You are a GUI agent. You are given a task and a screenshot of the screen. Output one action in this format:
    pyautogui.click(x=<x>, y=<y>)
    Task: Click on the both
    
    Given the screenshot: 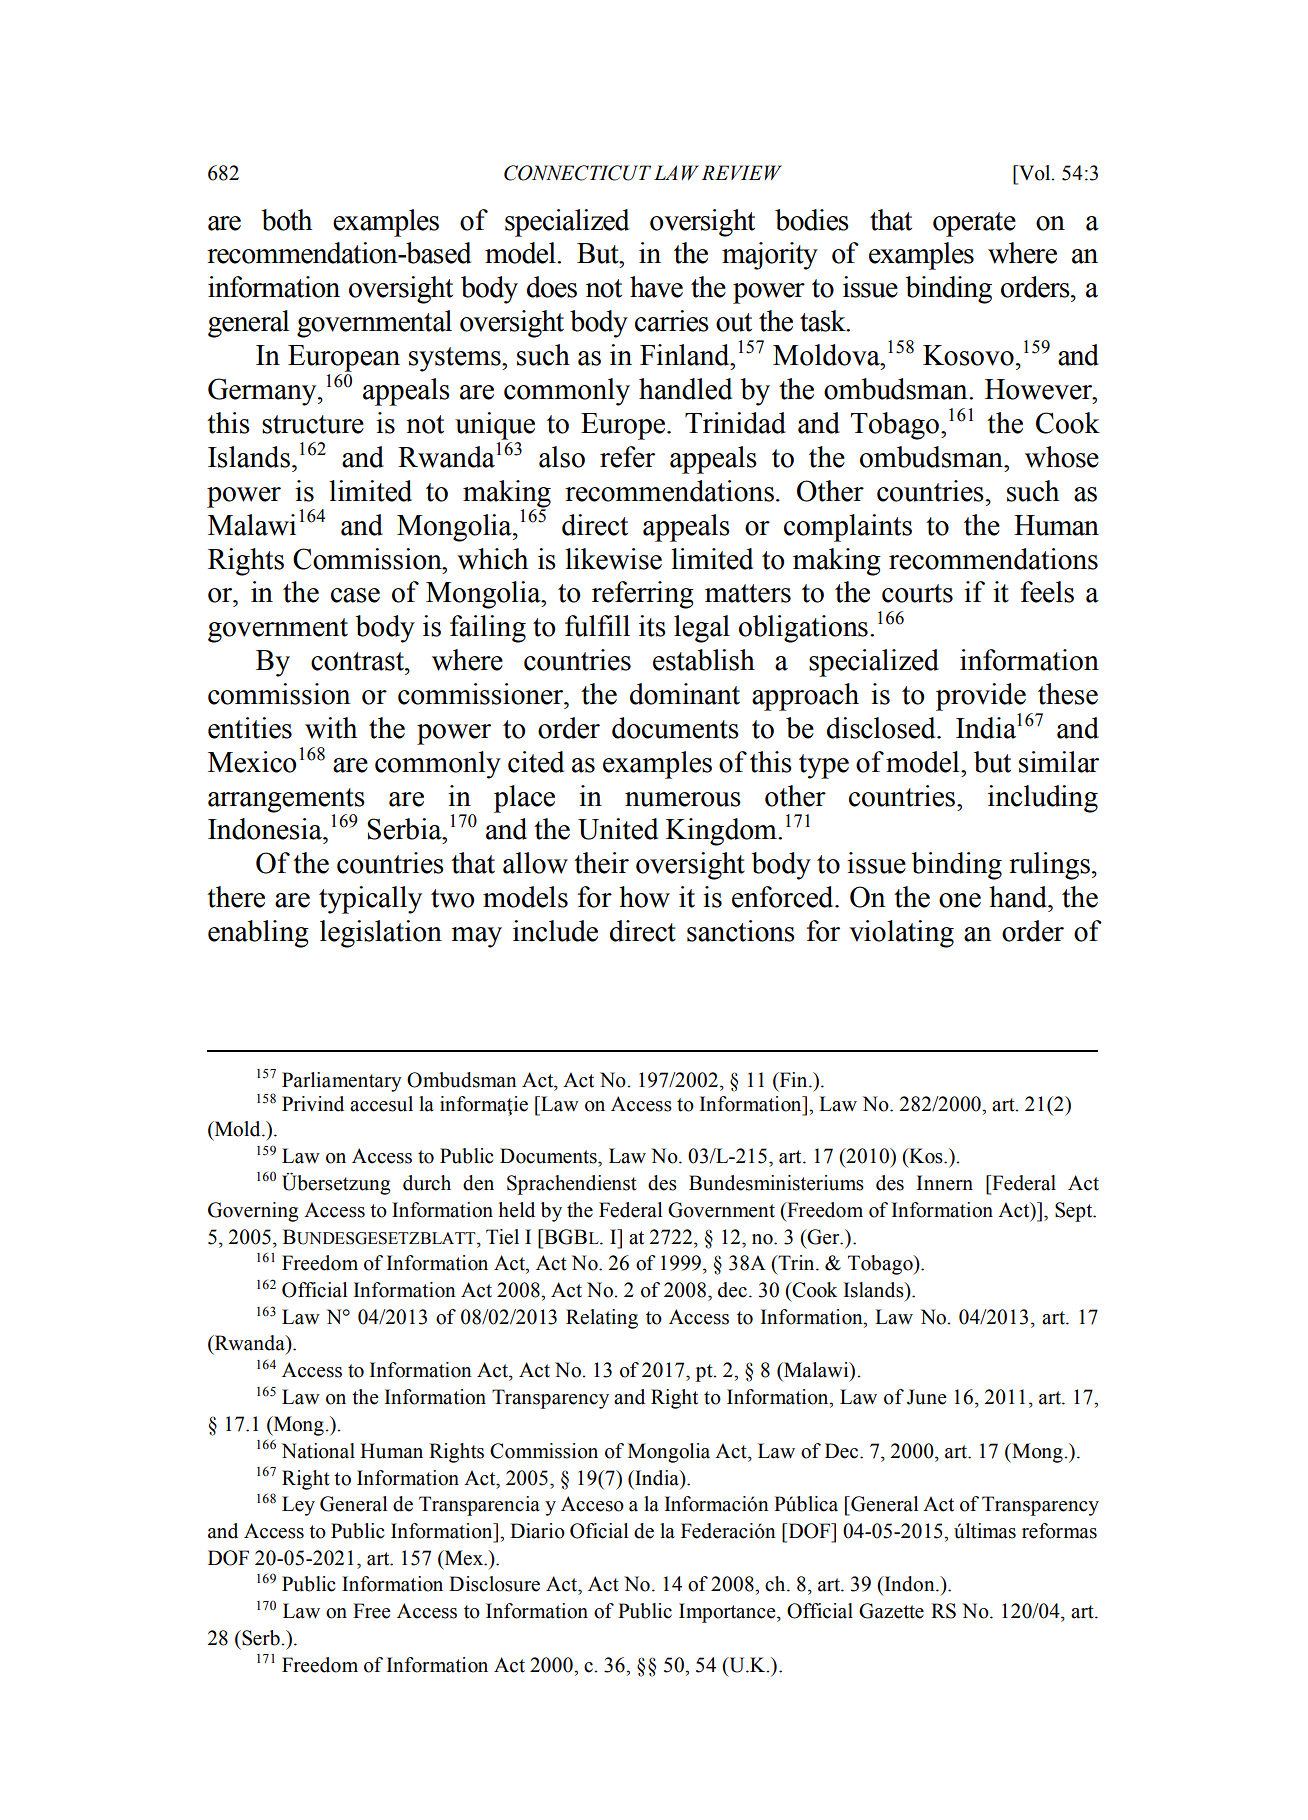 What is the action you would take?
    pyautogui.click(x=286, y=220)
